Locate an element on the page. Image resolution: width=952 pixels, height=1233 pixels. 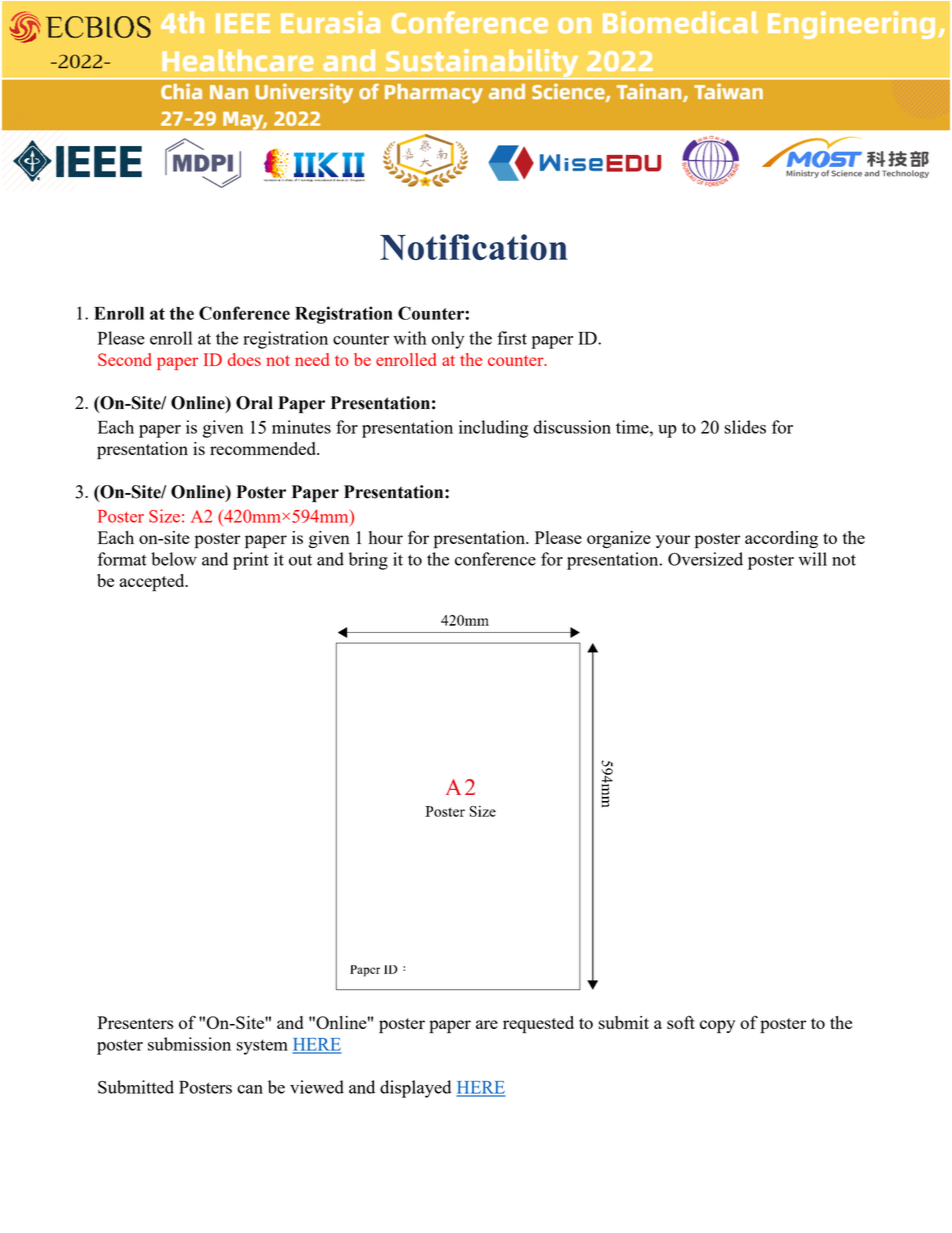
displayed is located at coordinates (415, 1089).
